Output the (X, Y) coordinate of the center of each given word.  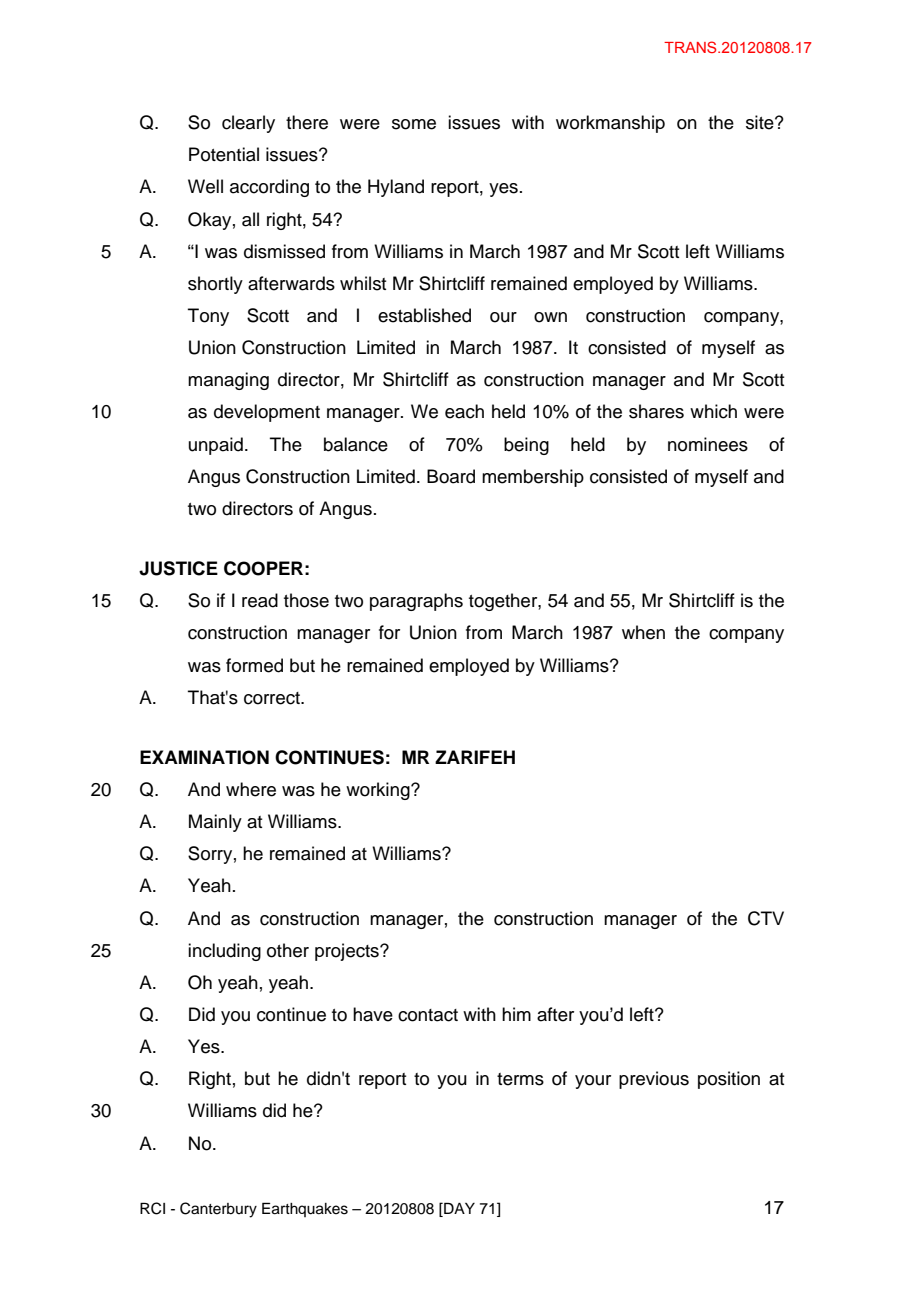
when (643, 632)
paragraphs (416, 602)
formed (254, 665)
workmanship (610, 124)
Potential (224, 154)
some (414, 124)
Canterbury (218, 1210)
